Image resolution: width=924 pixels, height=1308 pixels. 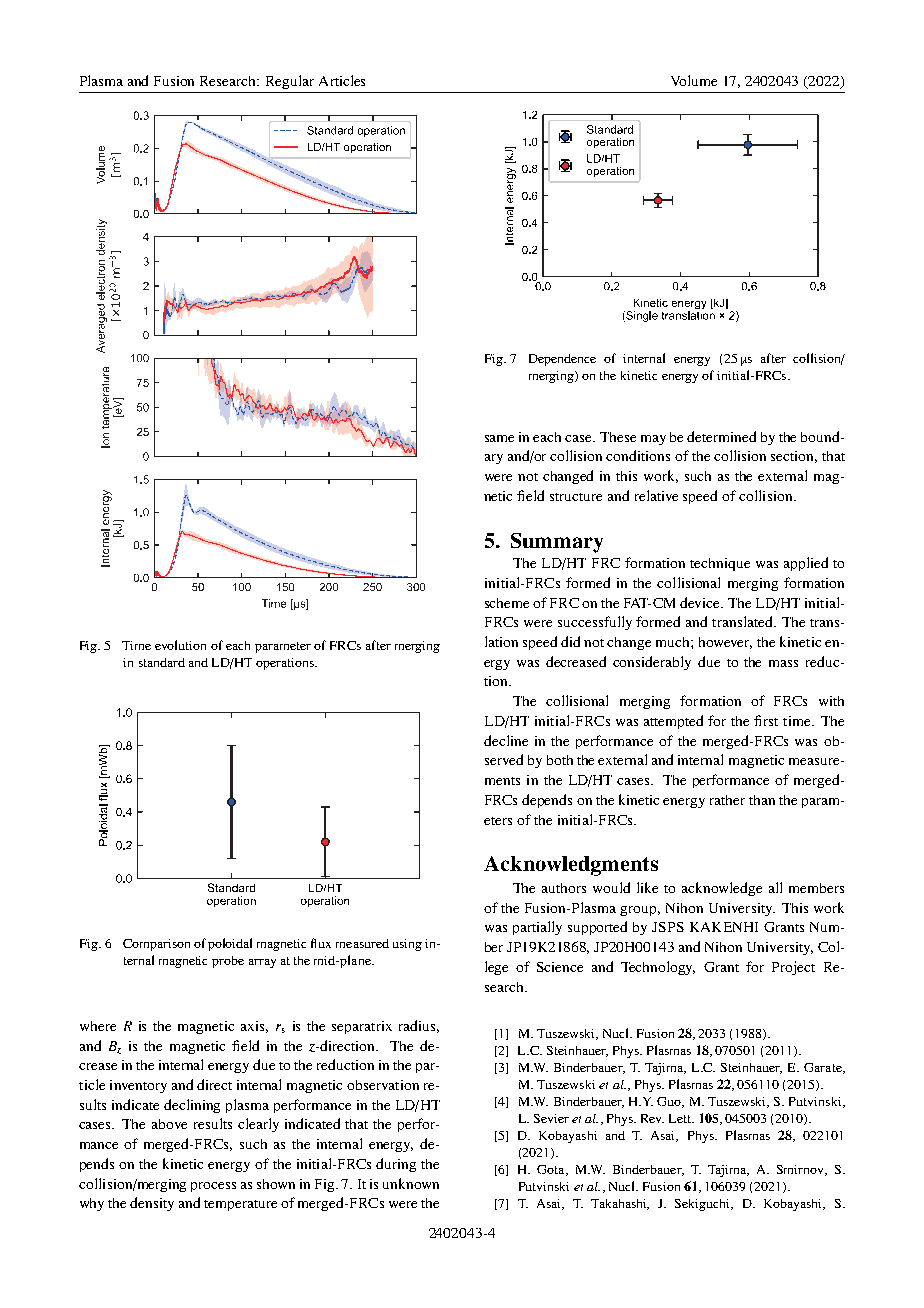 I want to click on process, so click(x=213, y=1187).
